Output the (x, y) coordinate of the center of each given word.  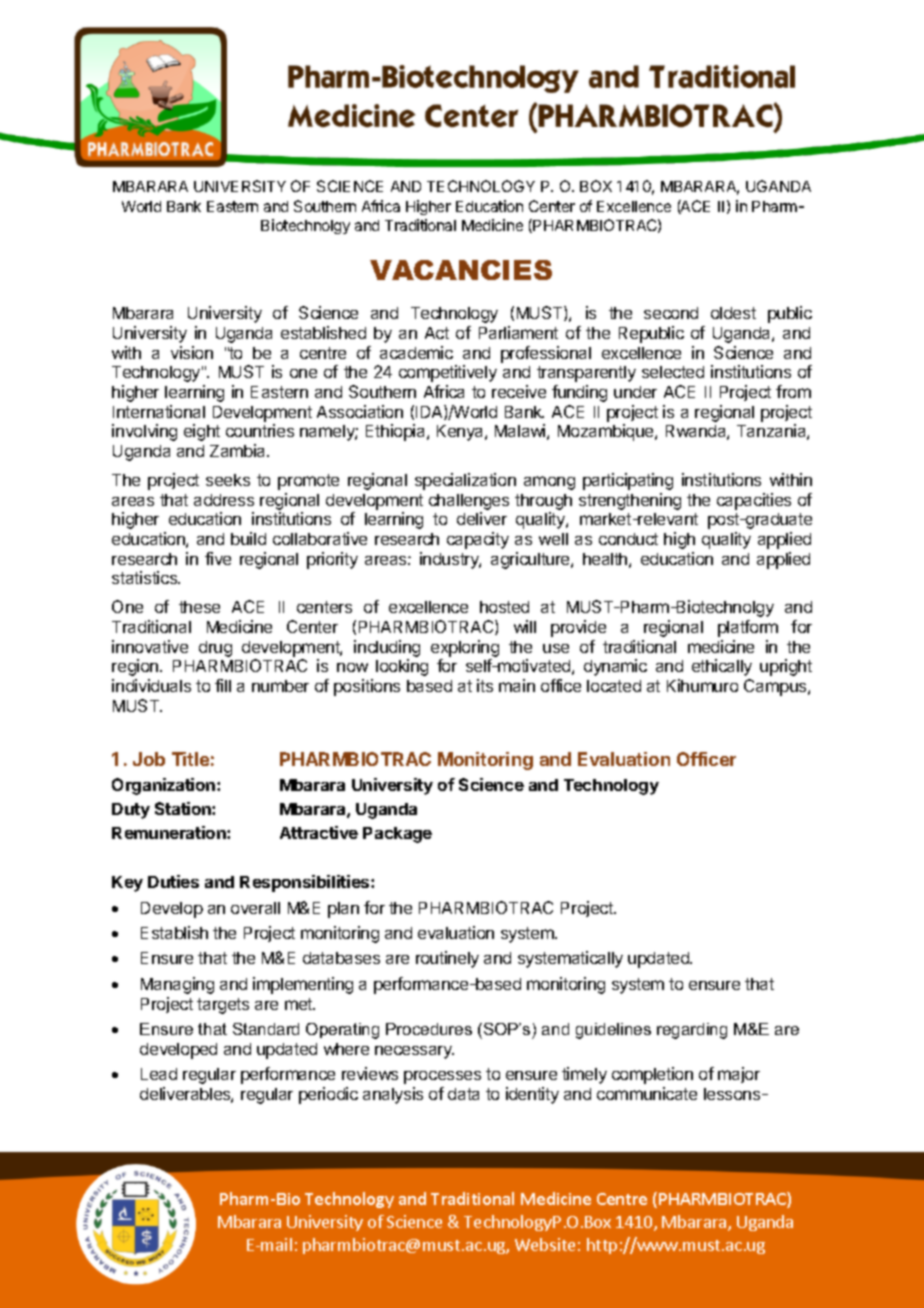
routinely (447, 959)
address (224, 500)
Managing (177, 985)
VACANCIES (461, 270)
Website (545, 1244)
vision (192, 352)
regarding (692, 1031)
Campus (776, 687)
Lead (159, 1074)
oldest (733, 313)
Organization (165, 786)
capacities (754, 501)
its (485, 685)
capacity (478, 540)
